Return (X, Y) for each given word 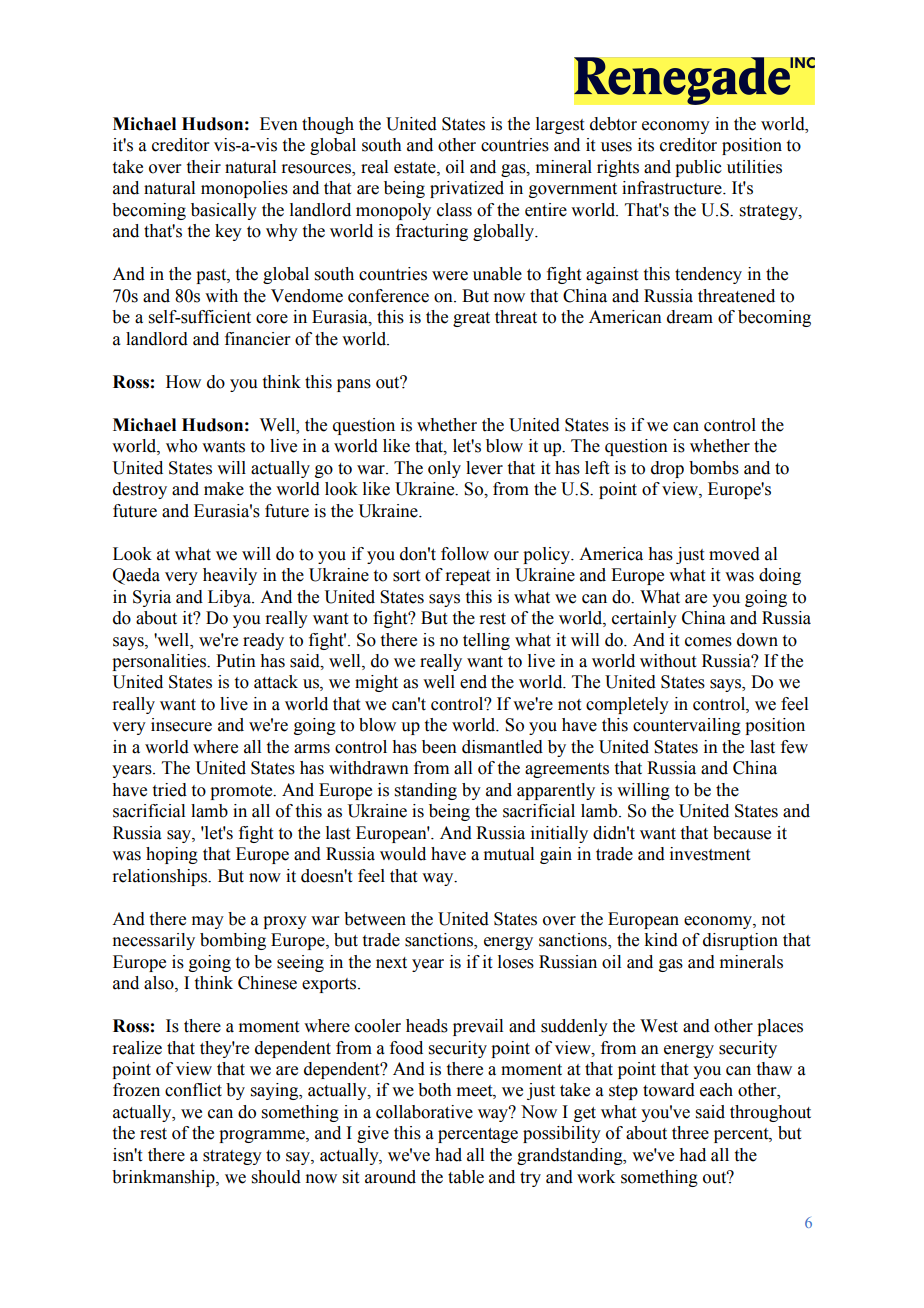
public (698, 168)
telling (486, 641)
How (183, 382)
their (204, 167)
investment (710, 854)
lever (484, 468)
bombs (714, 468)
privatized (467, 189)
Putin (236, 661)
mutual (509, 854)
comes (708, 642)
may (208, 922)
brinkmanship (164, 1178)
